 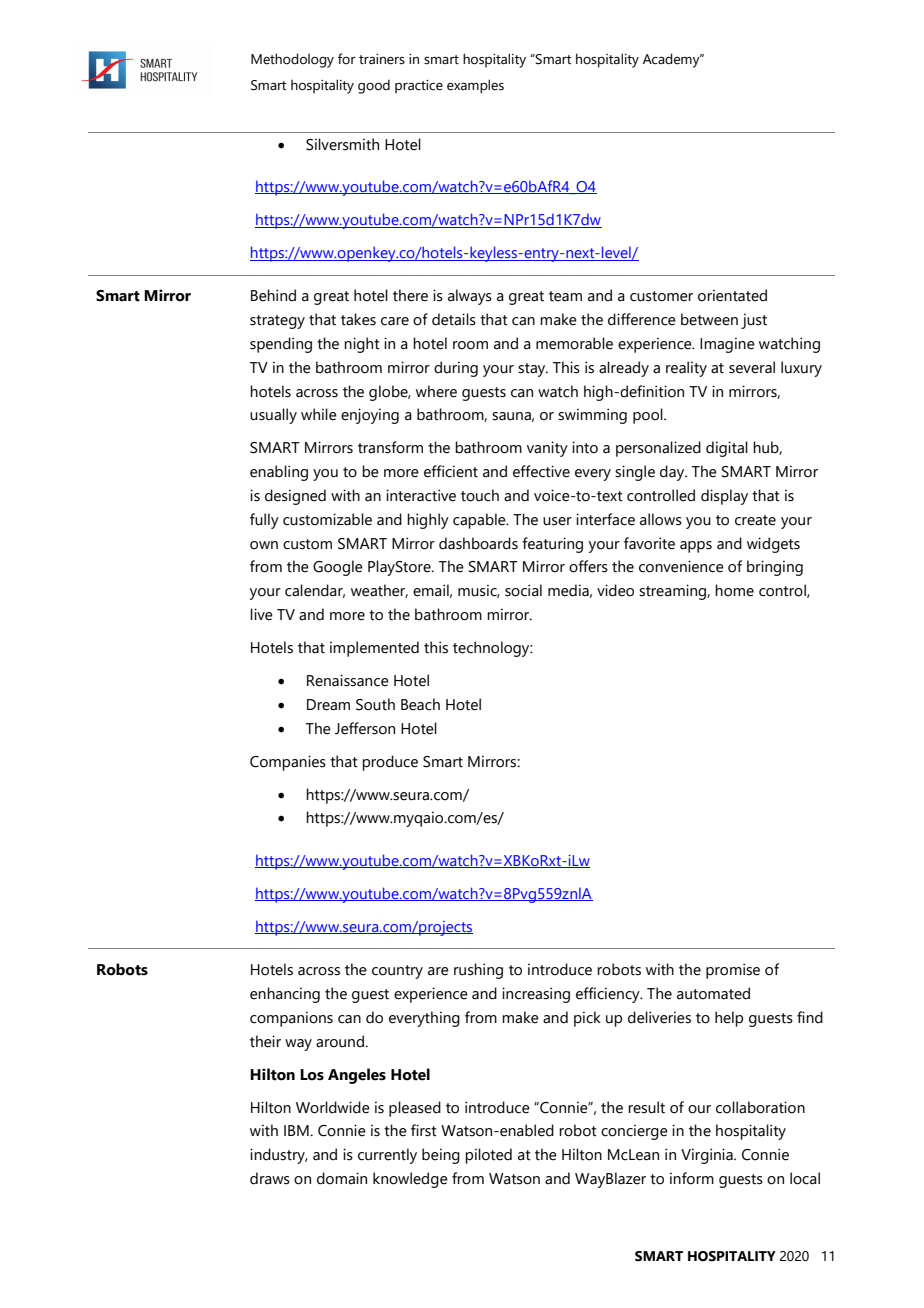 I want to click on orientated, so click(x=732, y=295).
